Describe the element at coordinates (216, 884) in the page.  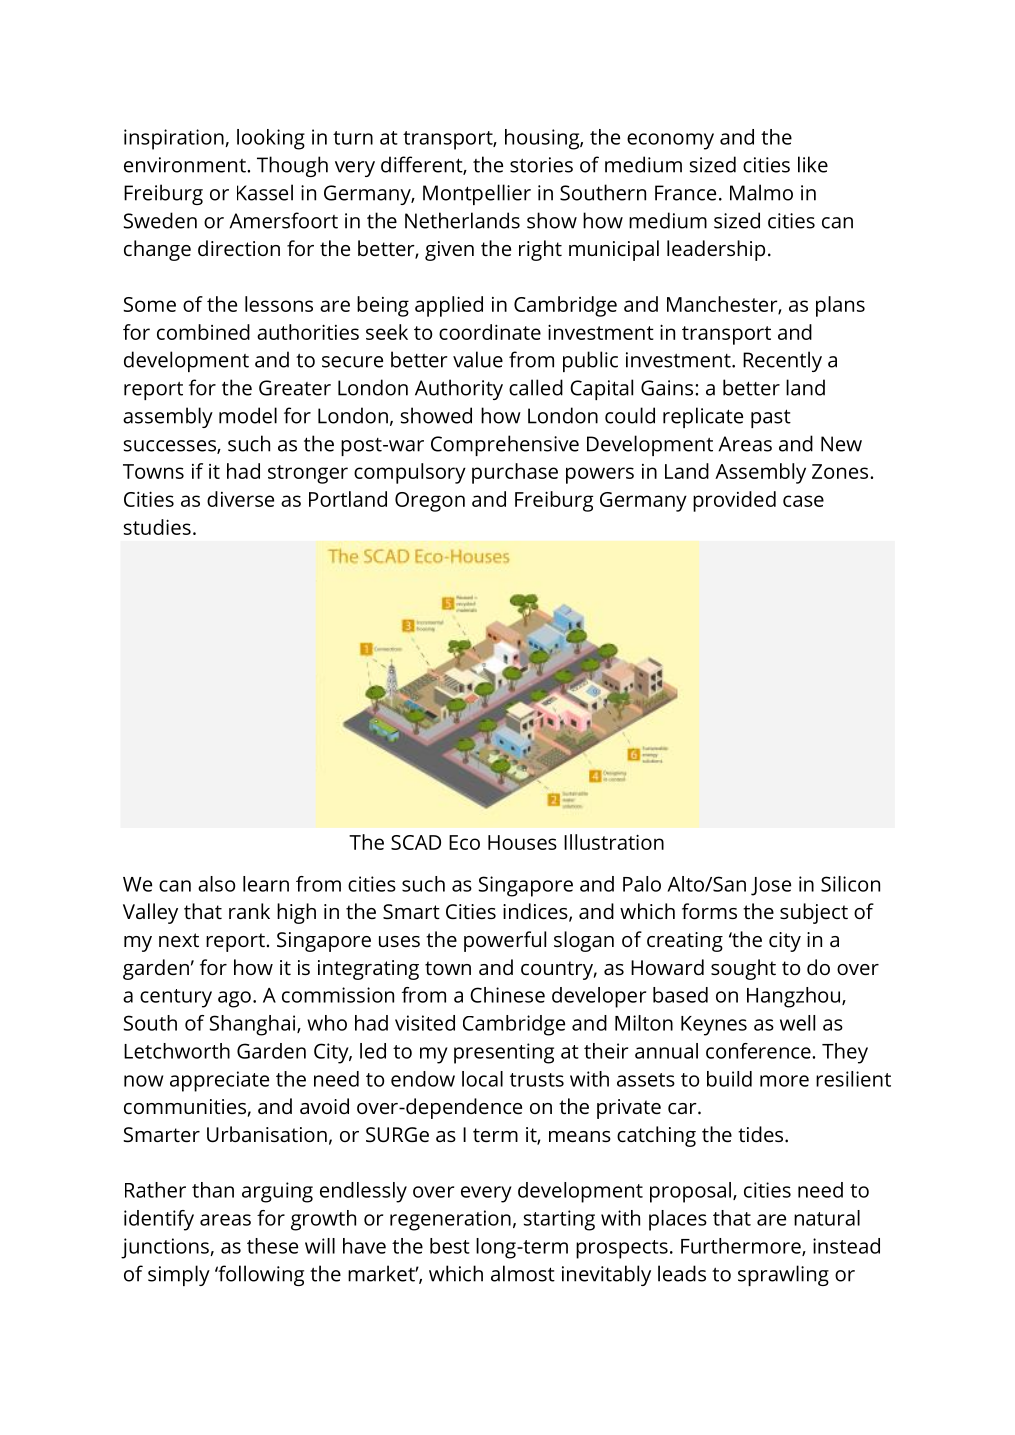
I see `also` at that location.
